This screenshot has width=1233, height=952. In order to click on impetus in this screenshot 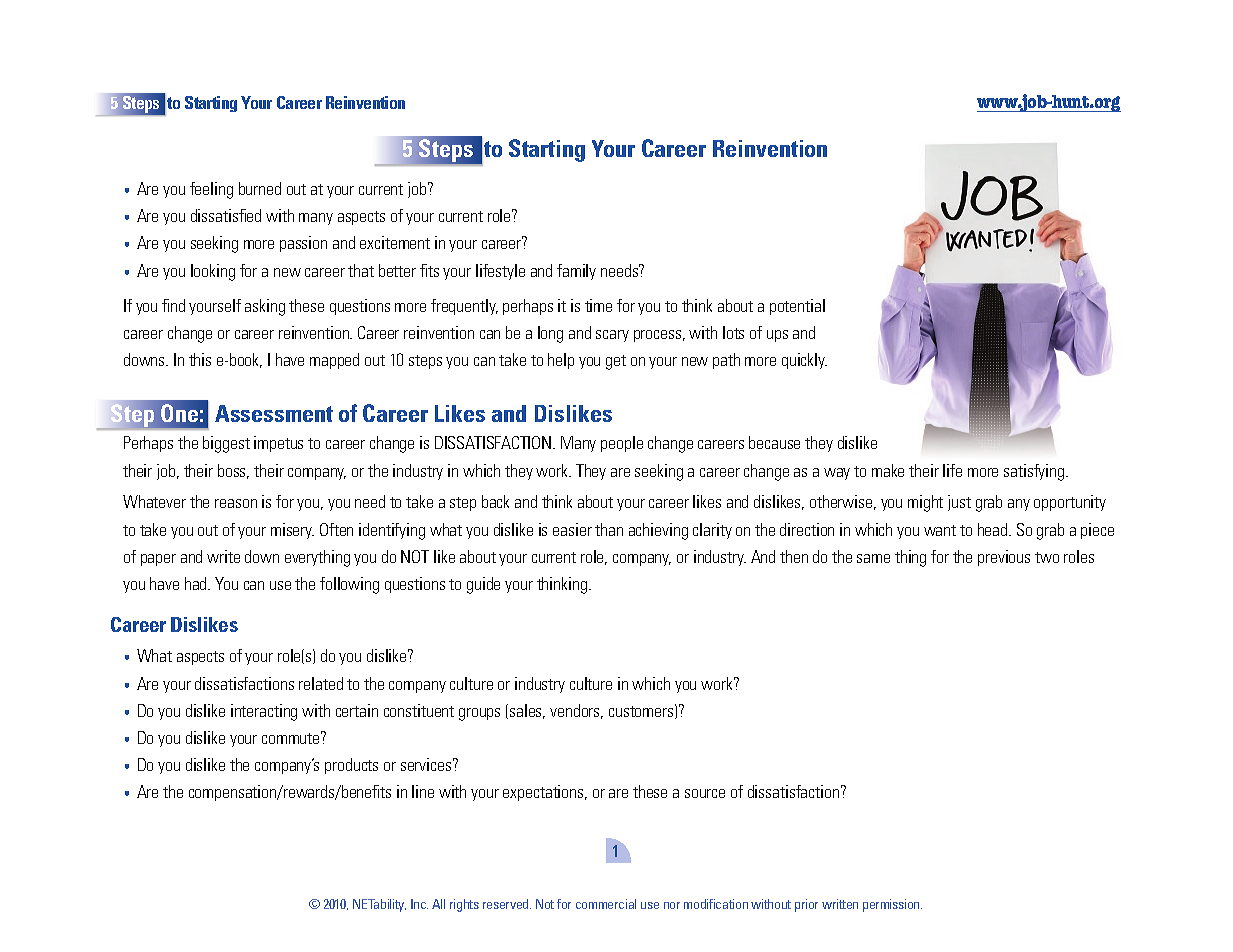, I will do `click(278, 444)`.
